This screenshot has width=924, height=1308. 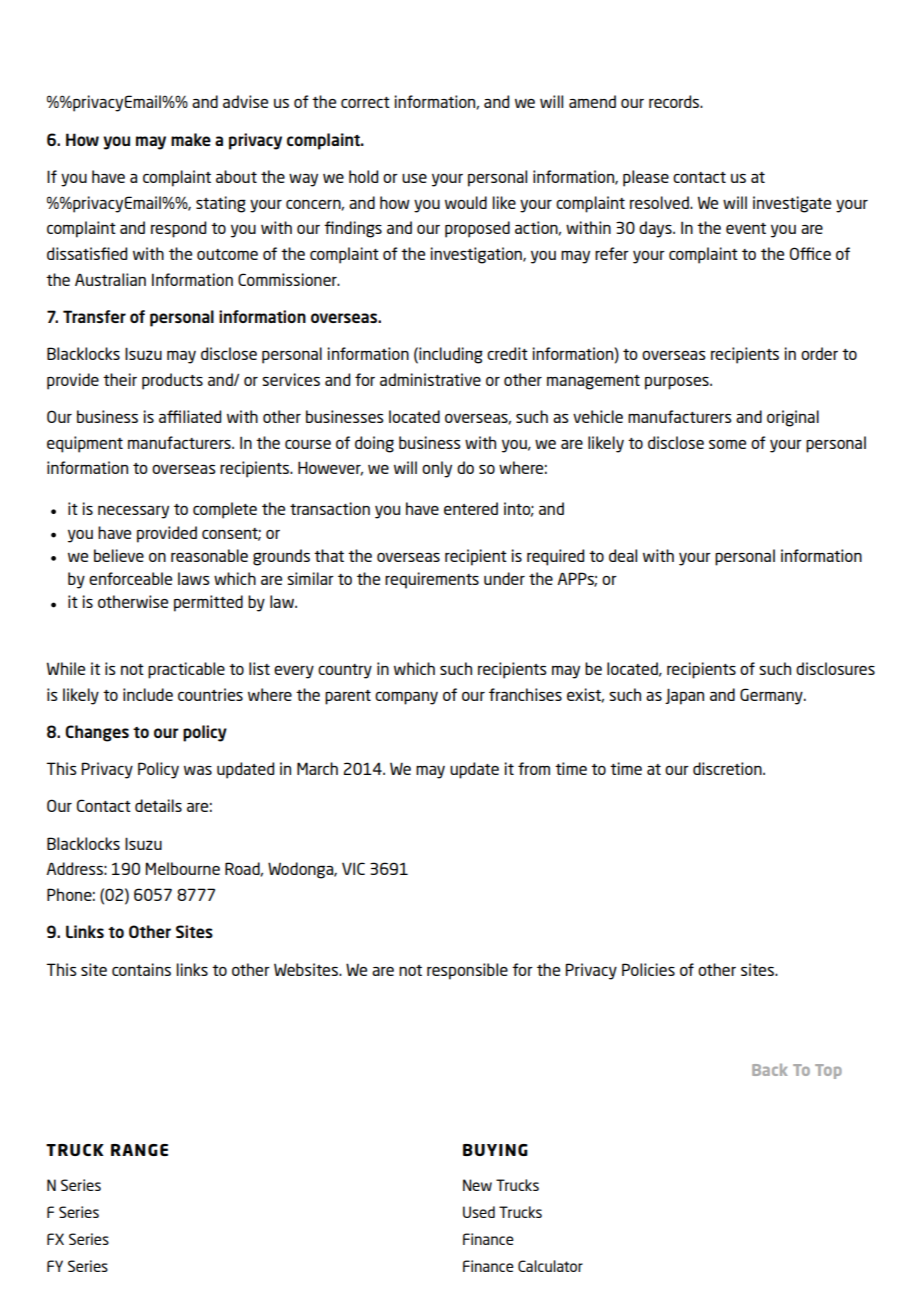 What do you see at coordinates (534, 768) in the screenshot?
I see `from` at bounding box center [534, 768].
